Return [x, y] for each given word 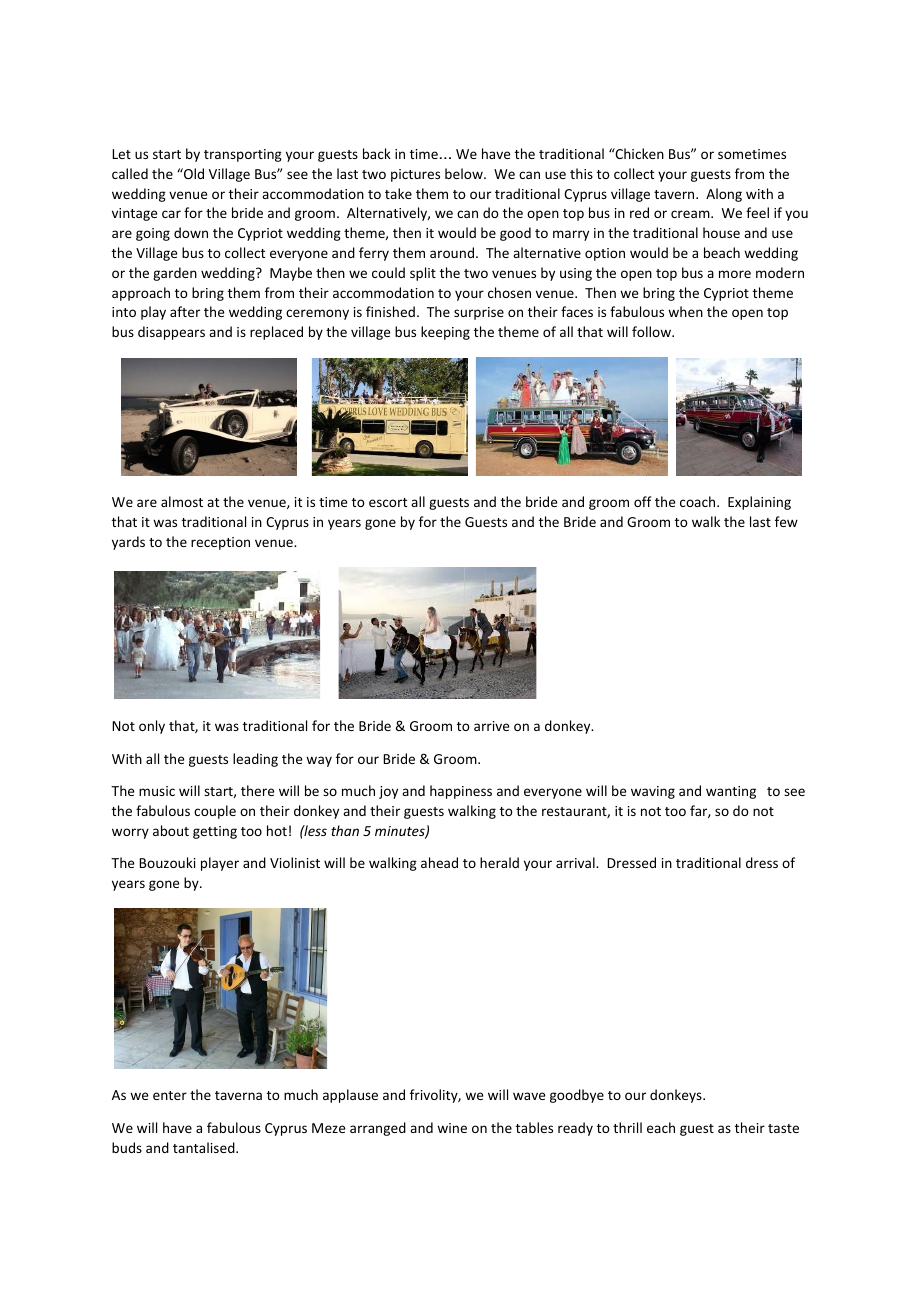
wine [452, 1128]
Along [724, 195]
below [465, 173]
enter [170, 1095]
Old [193, 173]
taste [783, 1128]
